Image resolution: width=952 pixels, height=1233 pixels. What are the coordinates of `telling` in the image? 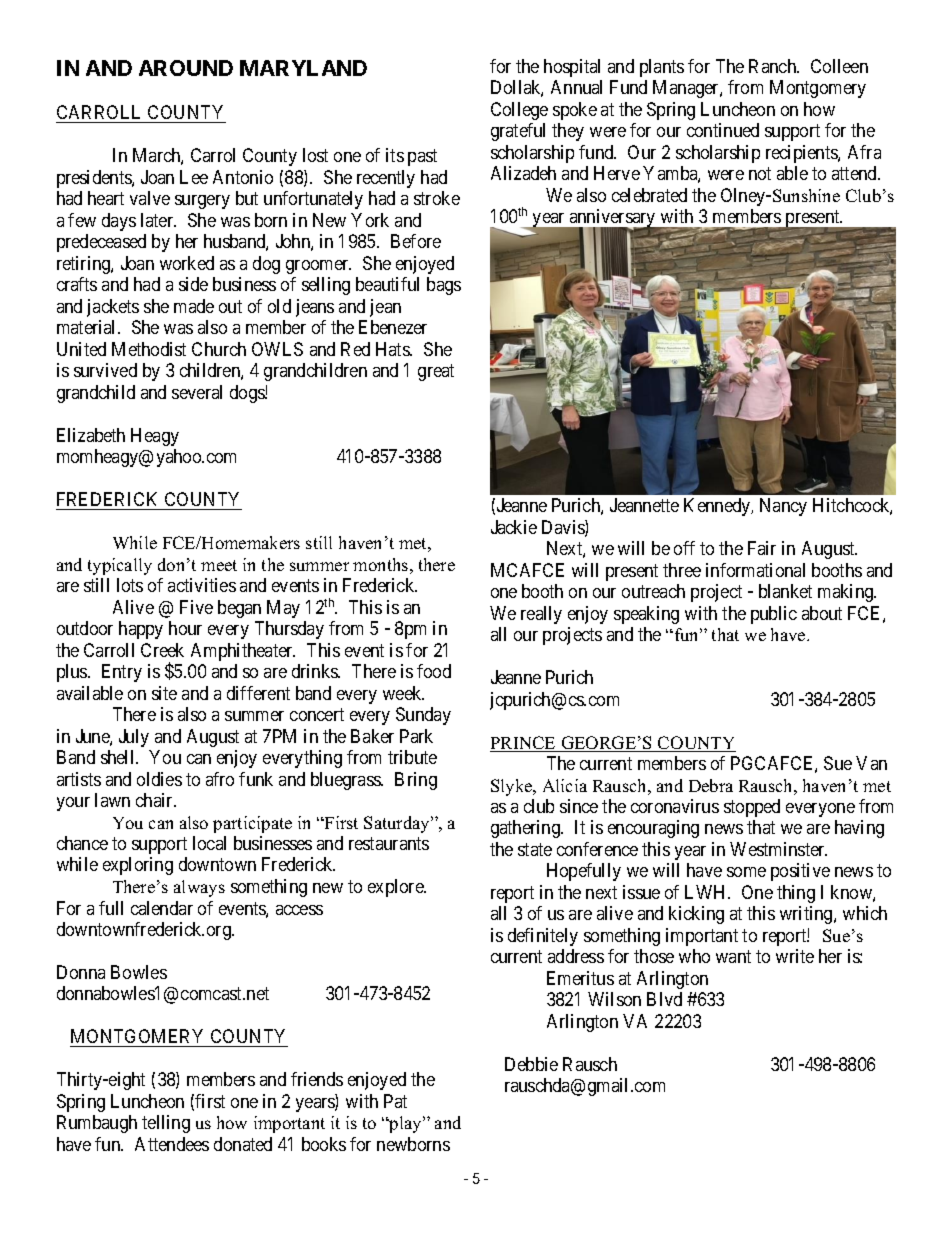 It's located at (166, 1124).
